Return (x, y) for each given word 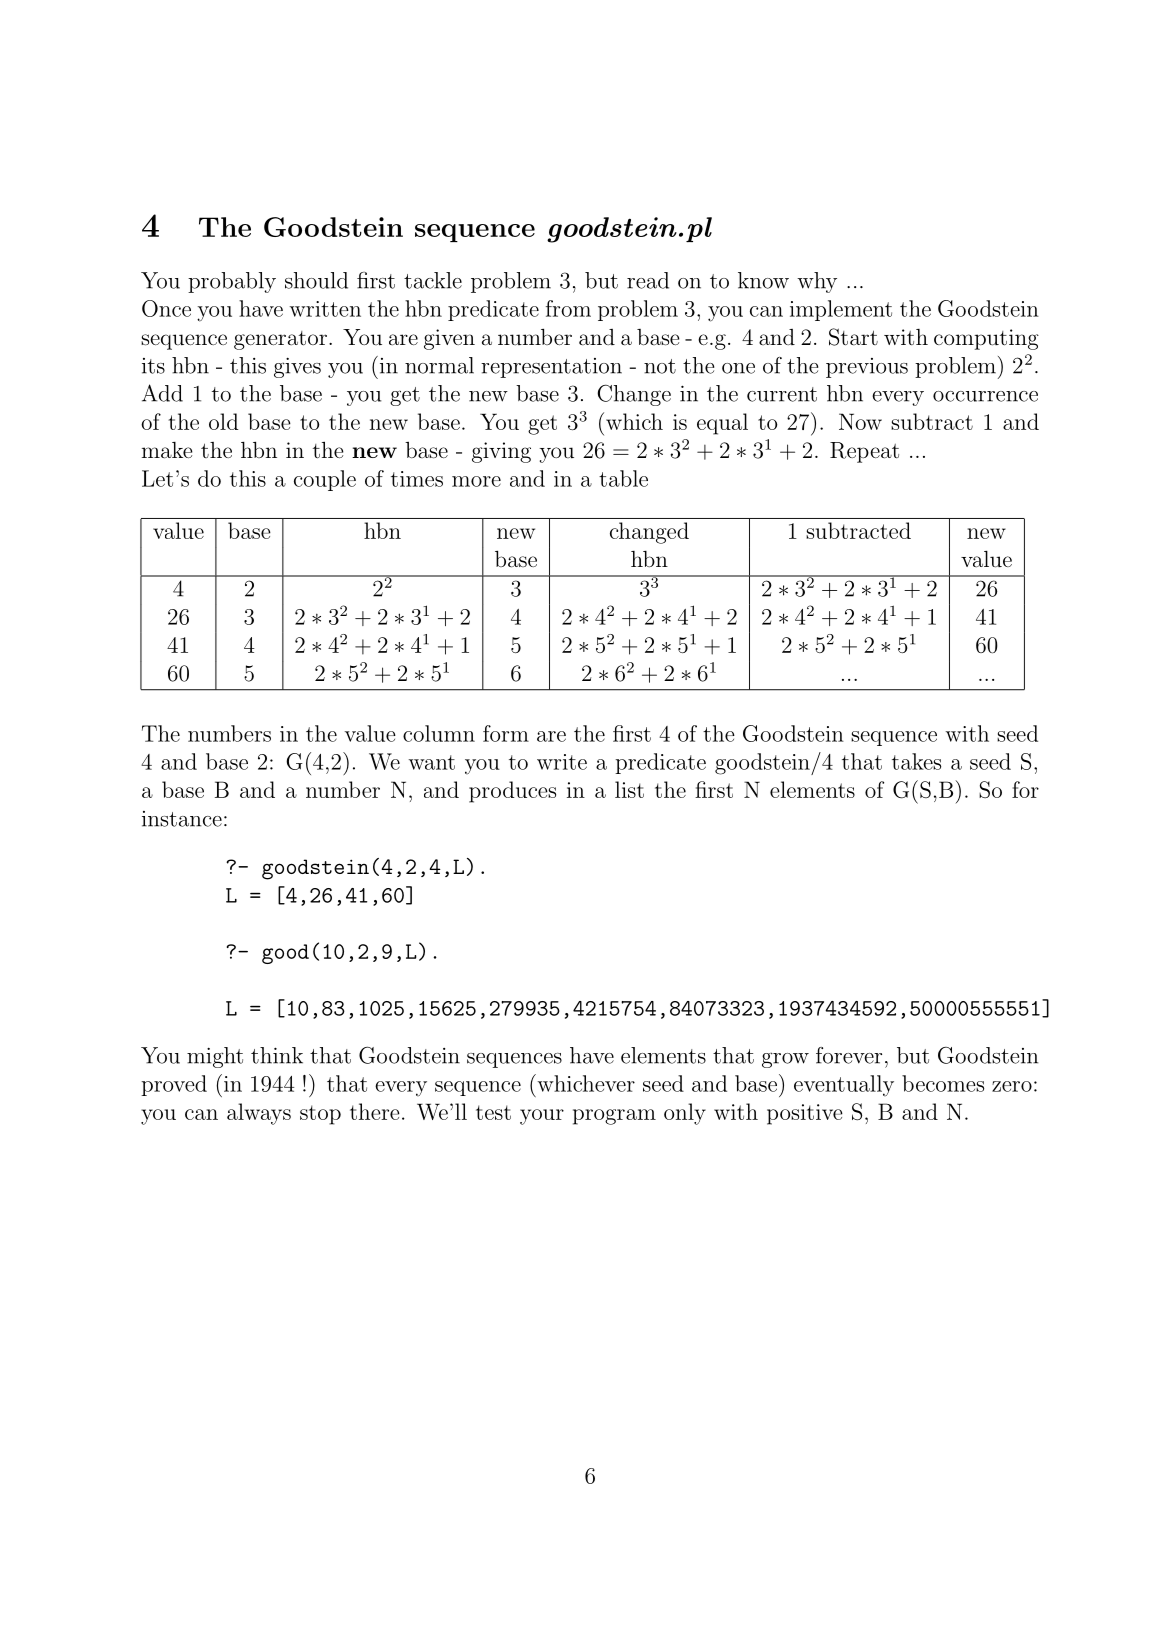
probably (232, 282)
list (629, 789)
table (623, 478)
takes (916, 761)
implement (841, 310)
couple (325, 480)
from (568, 308)
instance (182, 819)
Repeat (864, 452)
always (259, 1114)
